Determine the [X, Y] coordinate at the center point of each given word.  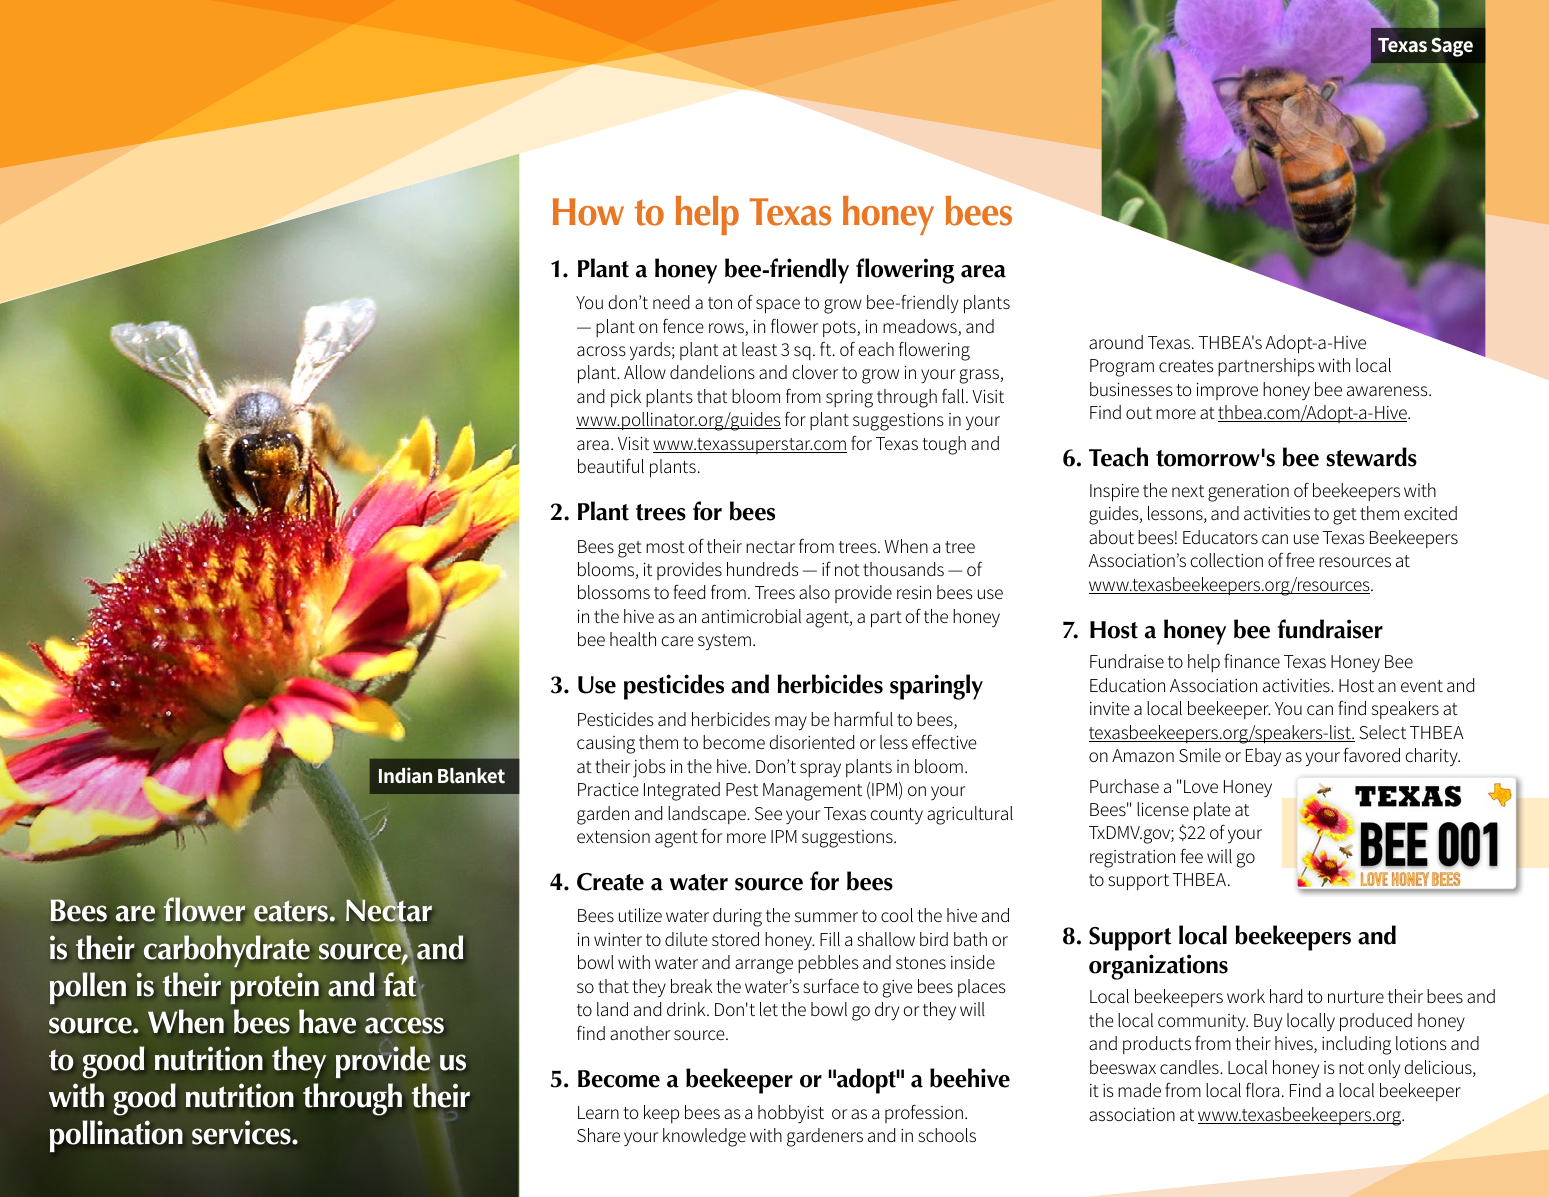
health [633, 639]
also [814, 592]
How [588, 212]
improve [1227, 391]
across [601, 351]
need [671, 302]
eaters [292, 911]
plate [1212, 811]
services [242, 1132]
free [1300, 559]
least [759, 349]
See [768, 813]
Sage [1452, 47]
